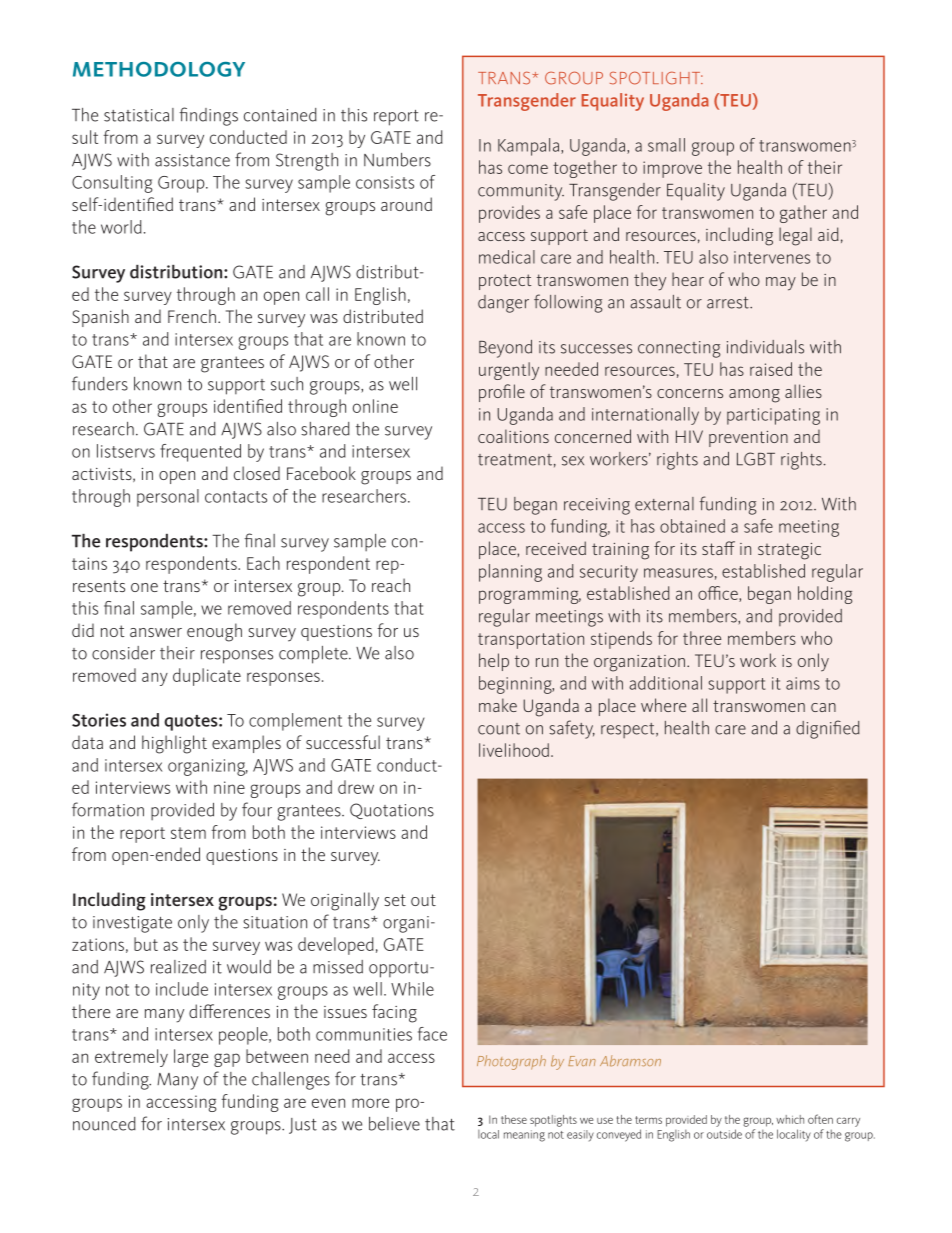 Image resolution: width=952 pixels, height=1233 pixels. I want to click on large, so click(191, 1058).
